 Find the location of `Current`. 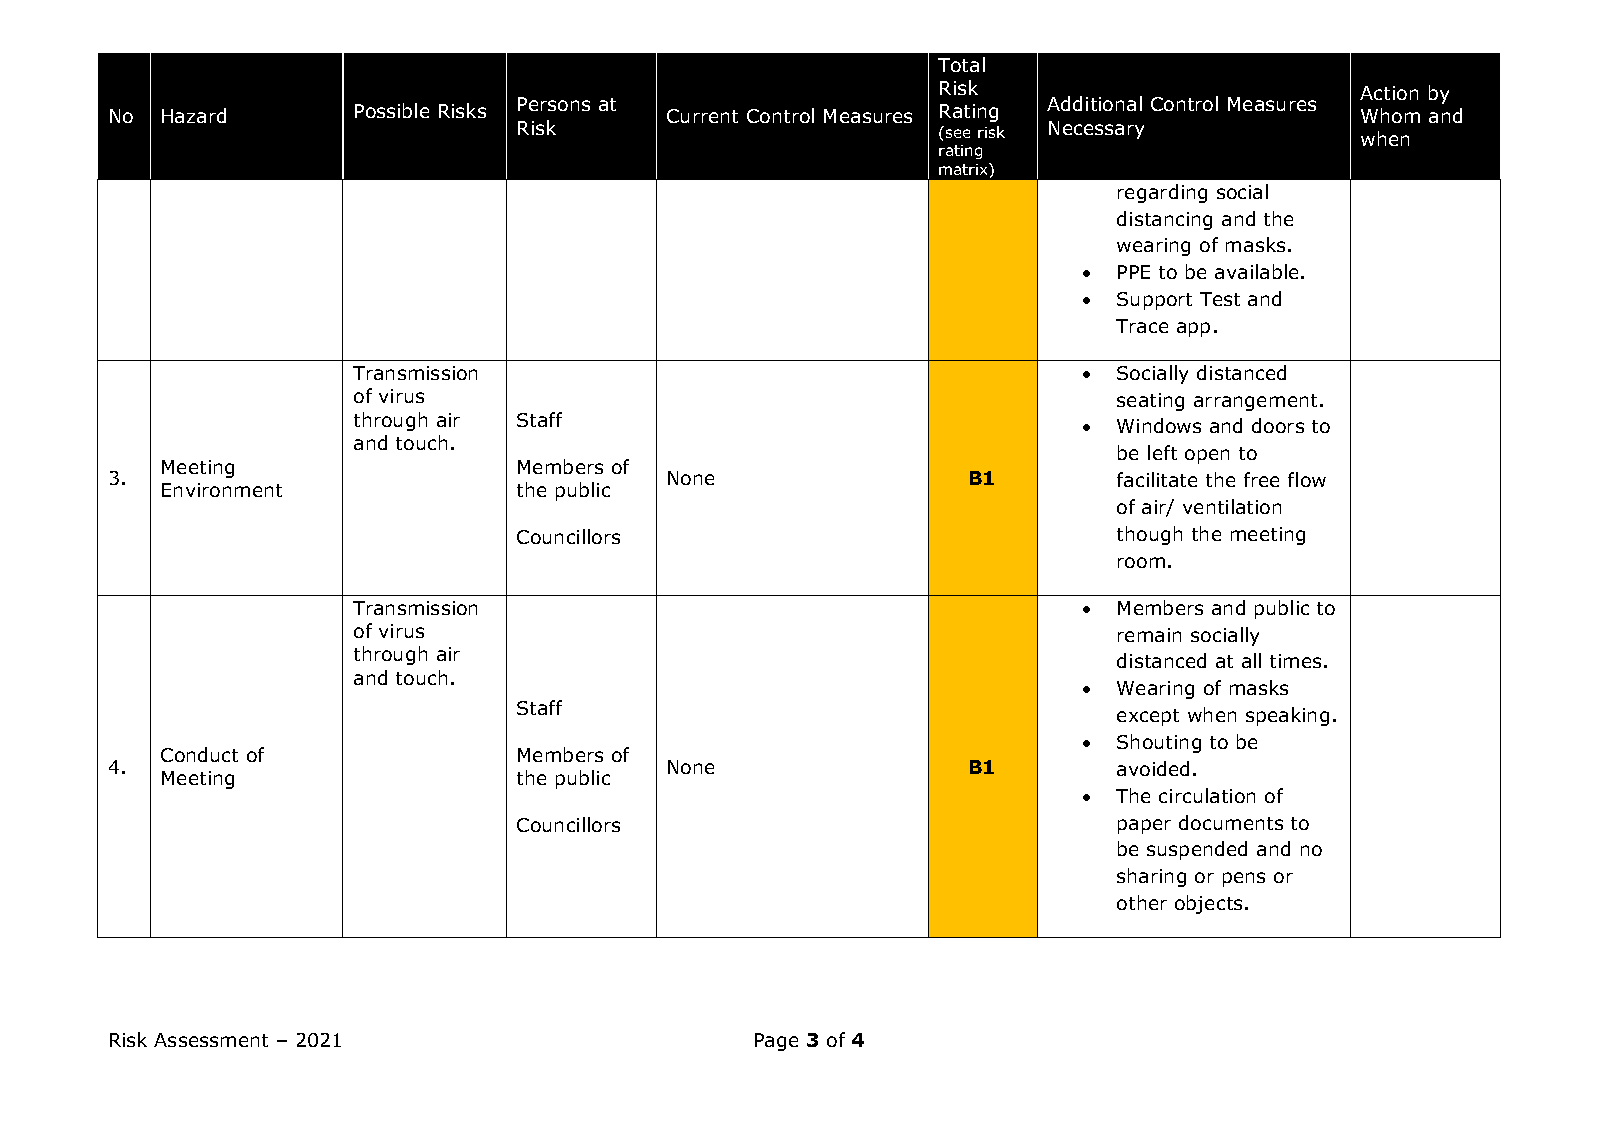

Current is located at coordinates (702, 116).
